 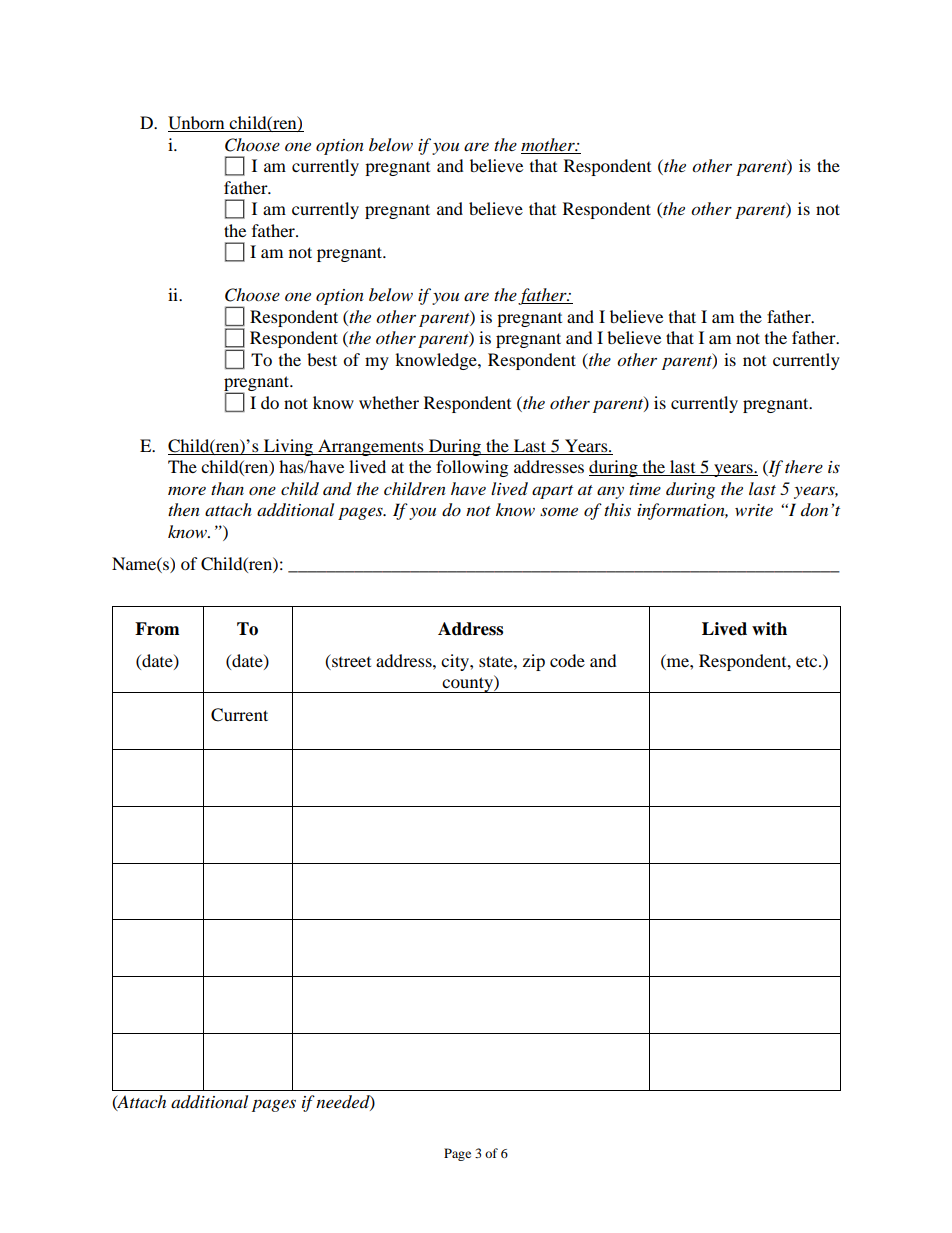 What do you see at coordinates (472, 468) in the screenshot?
I see `following` at bounding box center [472, 468].
